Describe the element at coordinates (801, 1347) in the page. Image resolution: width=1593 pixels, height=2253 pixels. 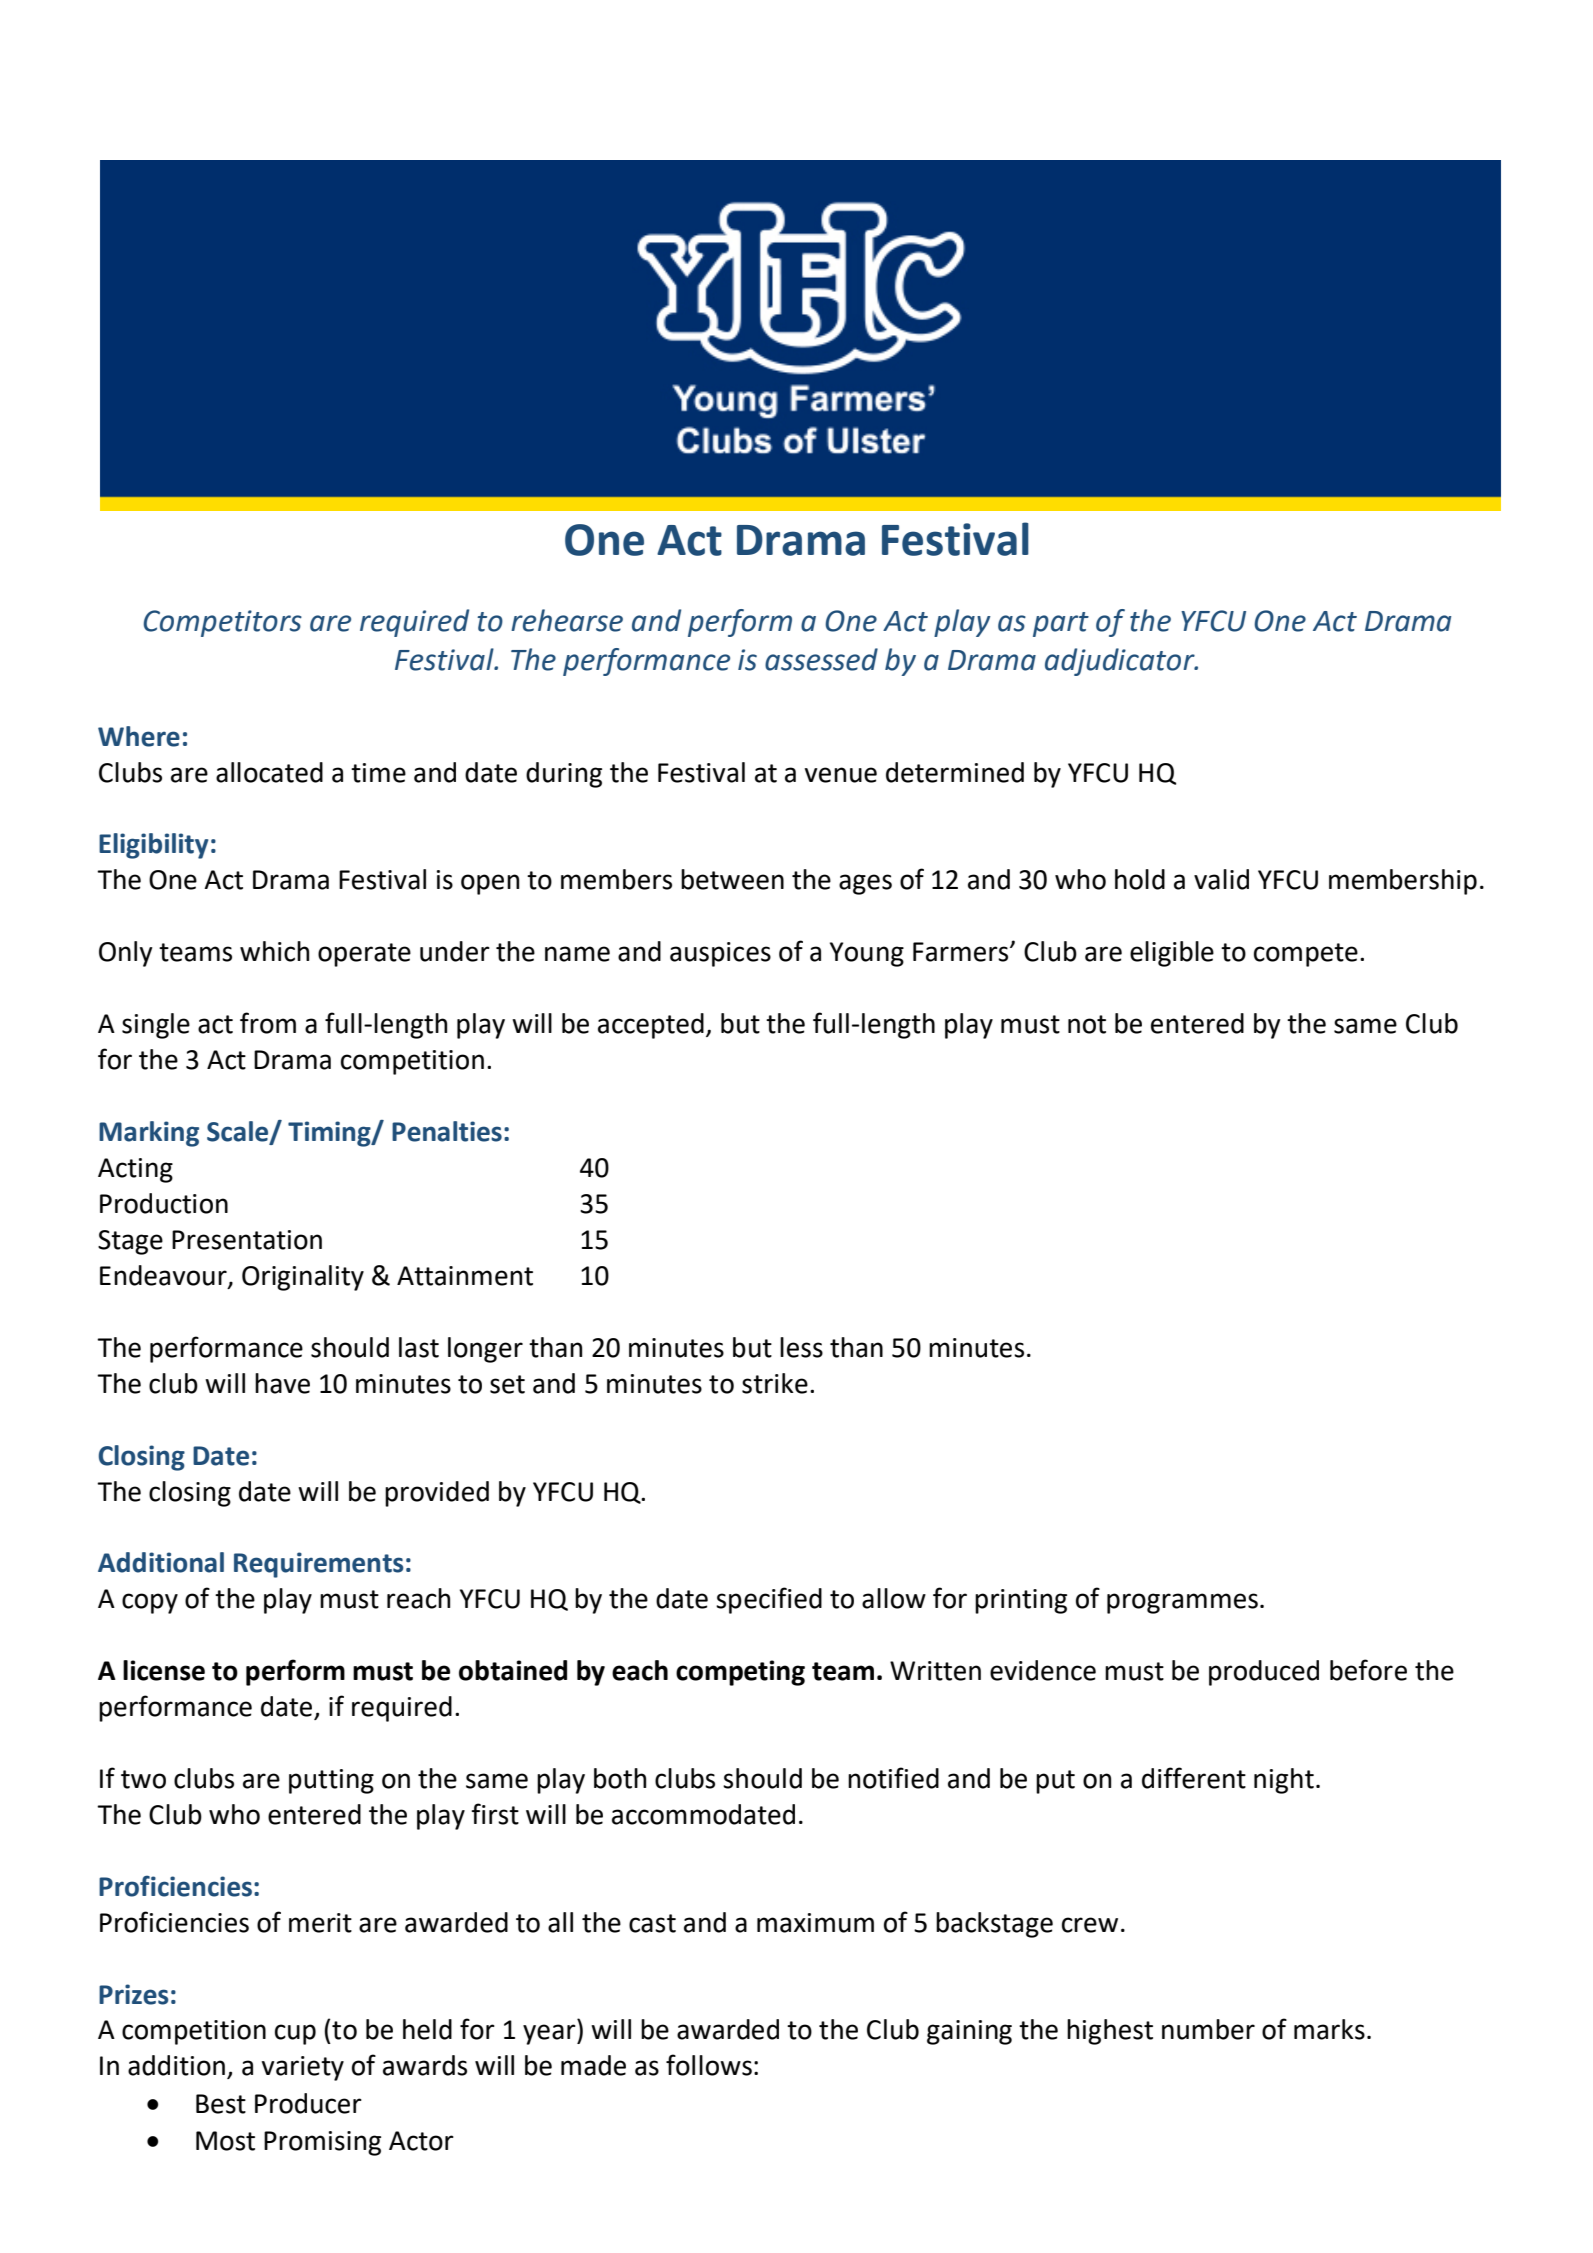
I see `less` at that location.
